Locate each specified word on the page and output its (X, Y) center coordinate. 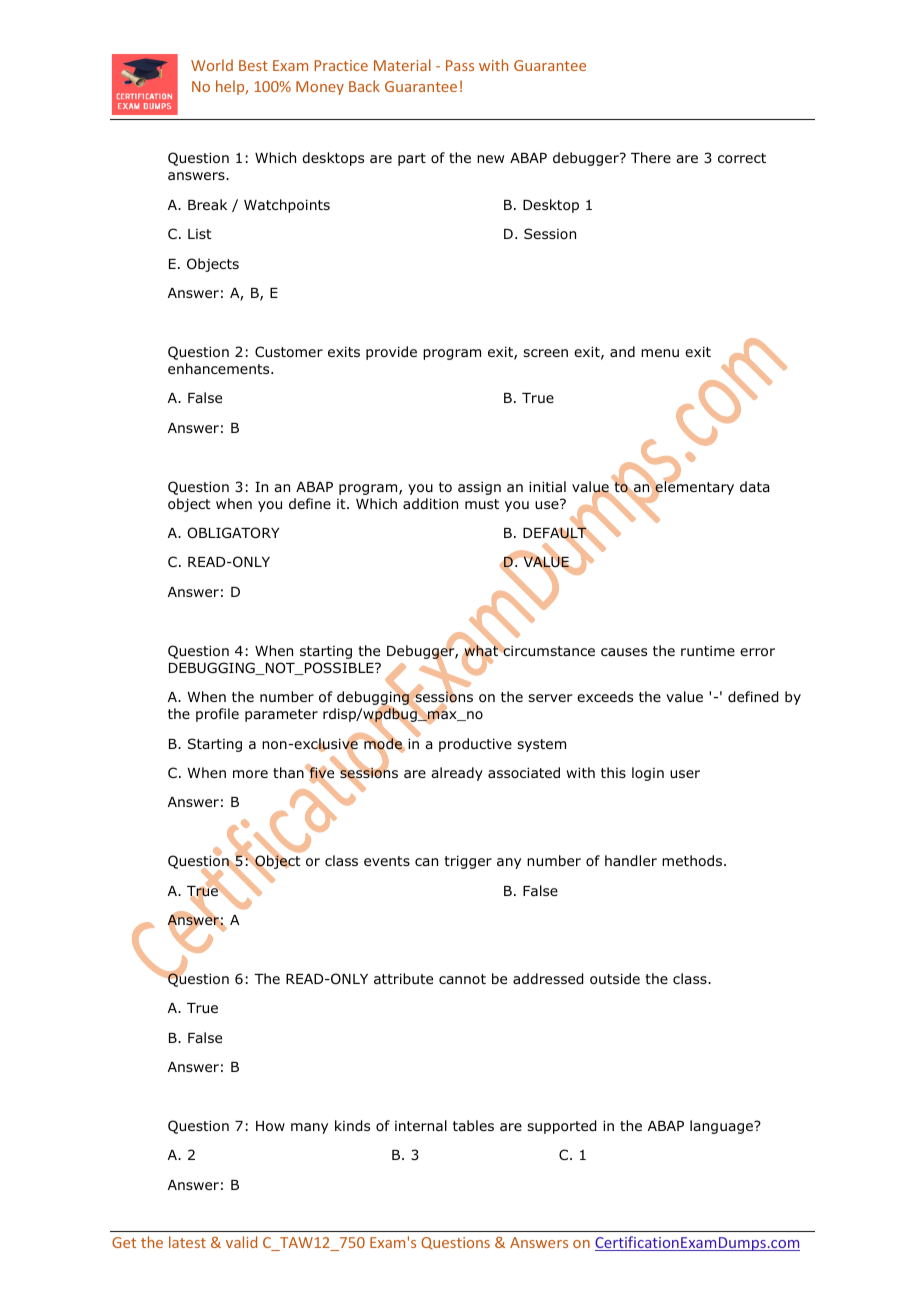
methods (692, 860)
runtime (708, 650)
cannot (462, 979)
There (651, 157)
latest (187, 1242)
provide (391, 353)
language (722, 1127)
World (212, 65)
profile (217, 715)
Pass (460, 65)
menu (660, 353)
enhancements (220, 368)
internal (421, 1125)
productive (475, 745)
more (250, 774)
